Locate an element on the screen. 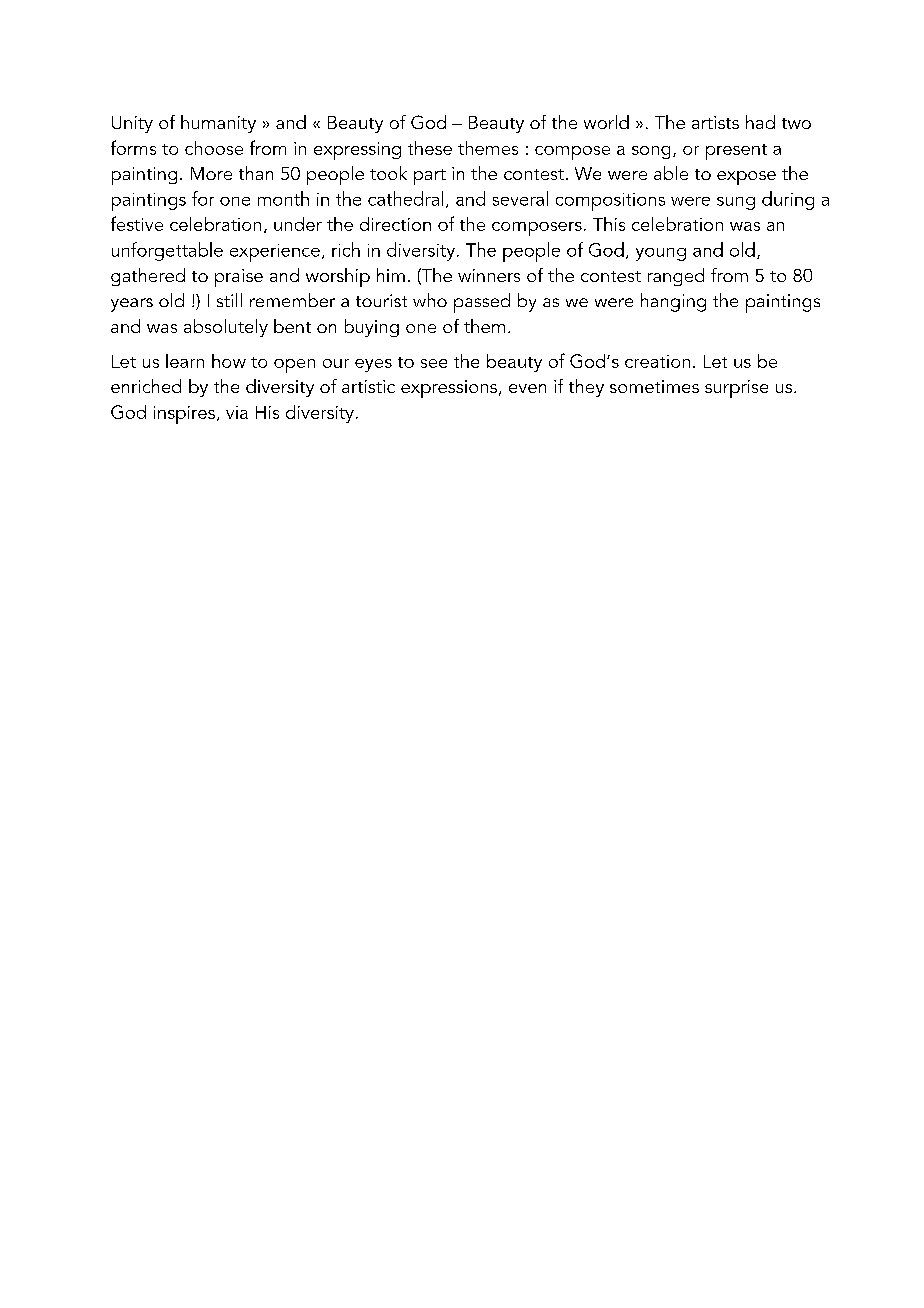  absolutely is located at coordinates (226, 328).
